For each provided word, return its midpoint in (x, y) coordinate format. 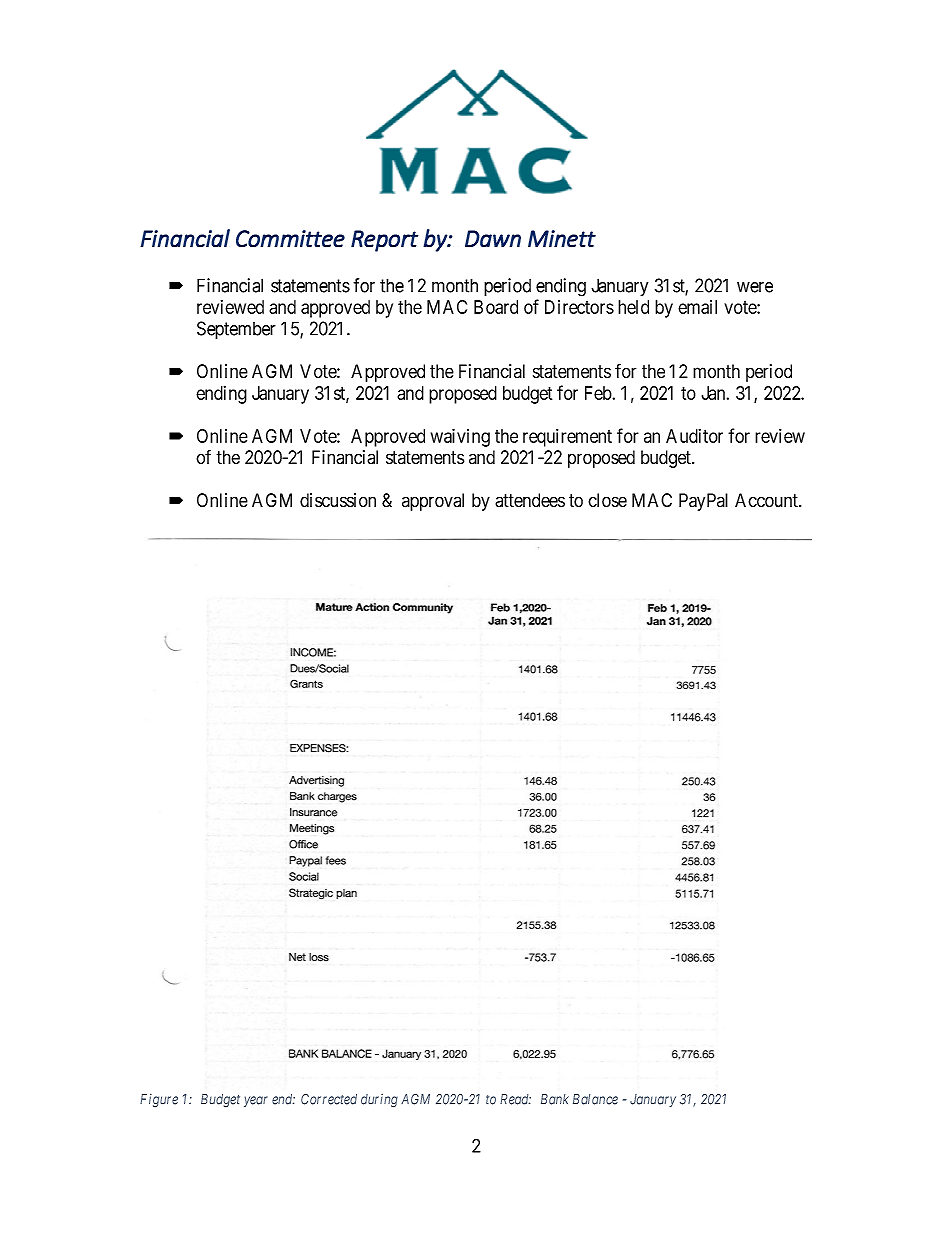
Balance (595, 1099)
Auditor (694, 436)
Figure (159, 1100)
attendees (530, 500)
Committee (290, 239)
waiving (460, 437)
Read (515, 1099)
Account (767, 500)
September (236, 330)
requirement (567, 438)
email (697, 307)
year (256, 1101)
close (607, 500)
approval (433, 502)
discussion (338, 500)
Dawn (493, 239)
